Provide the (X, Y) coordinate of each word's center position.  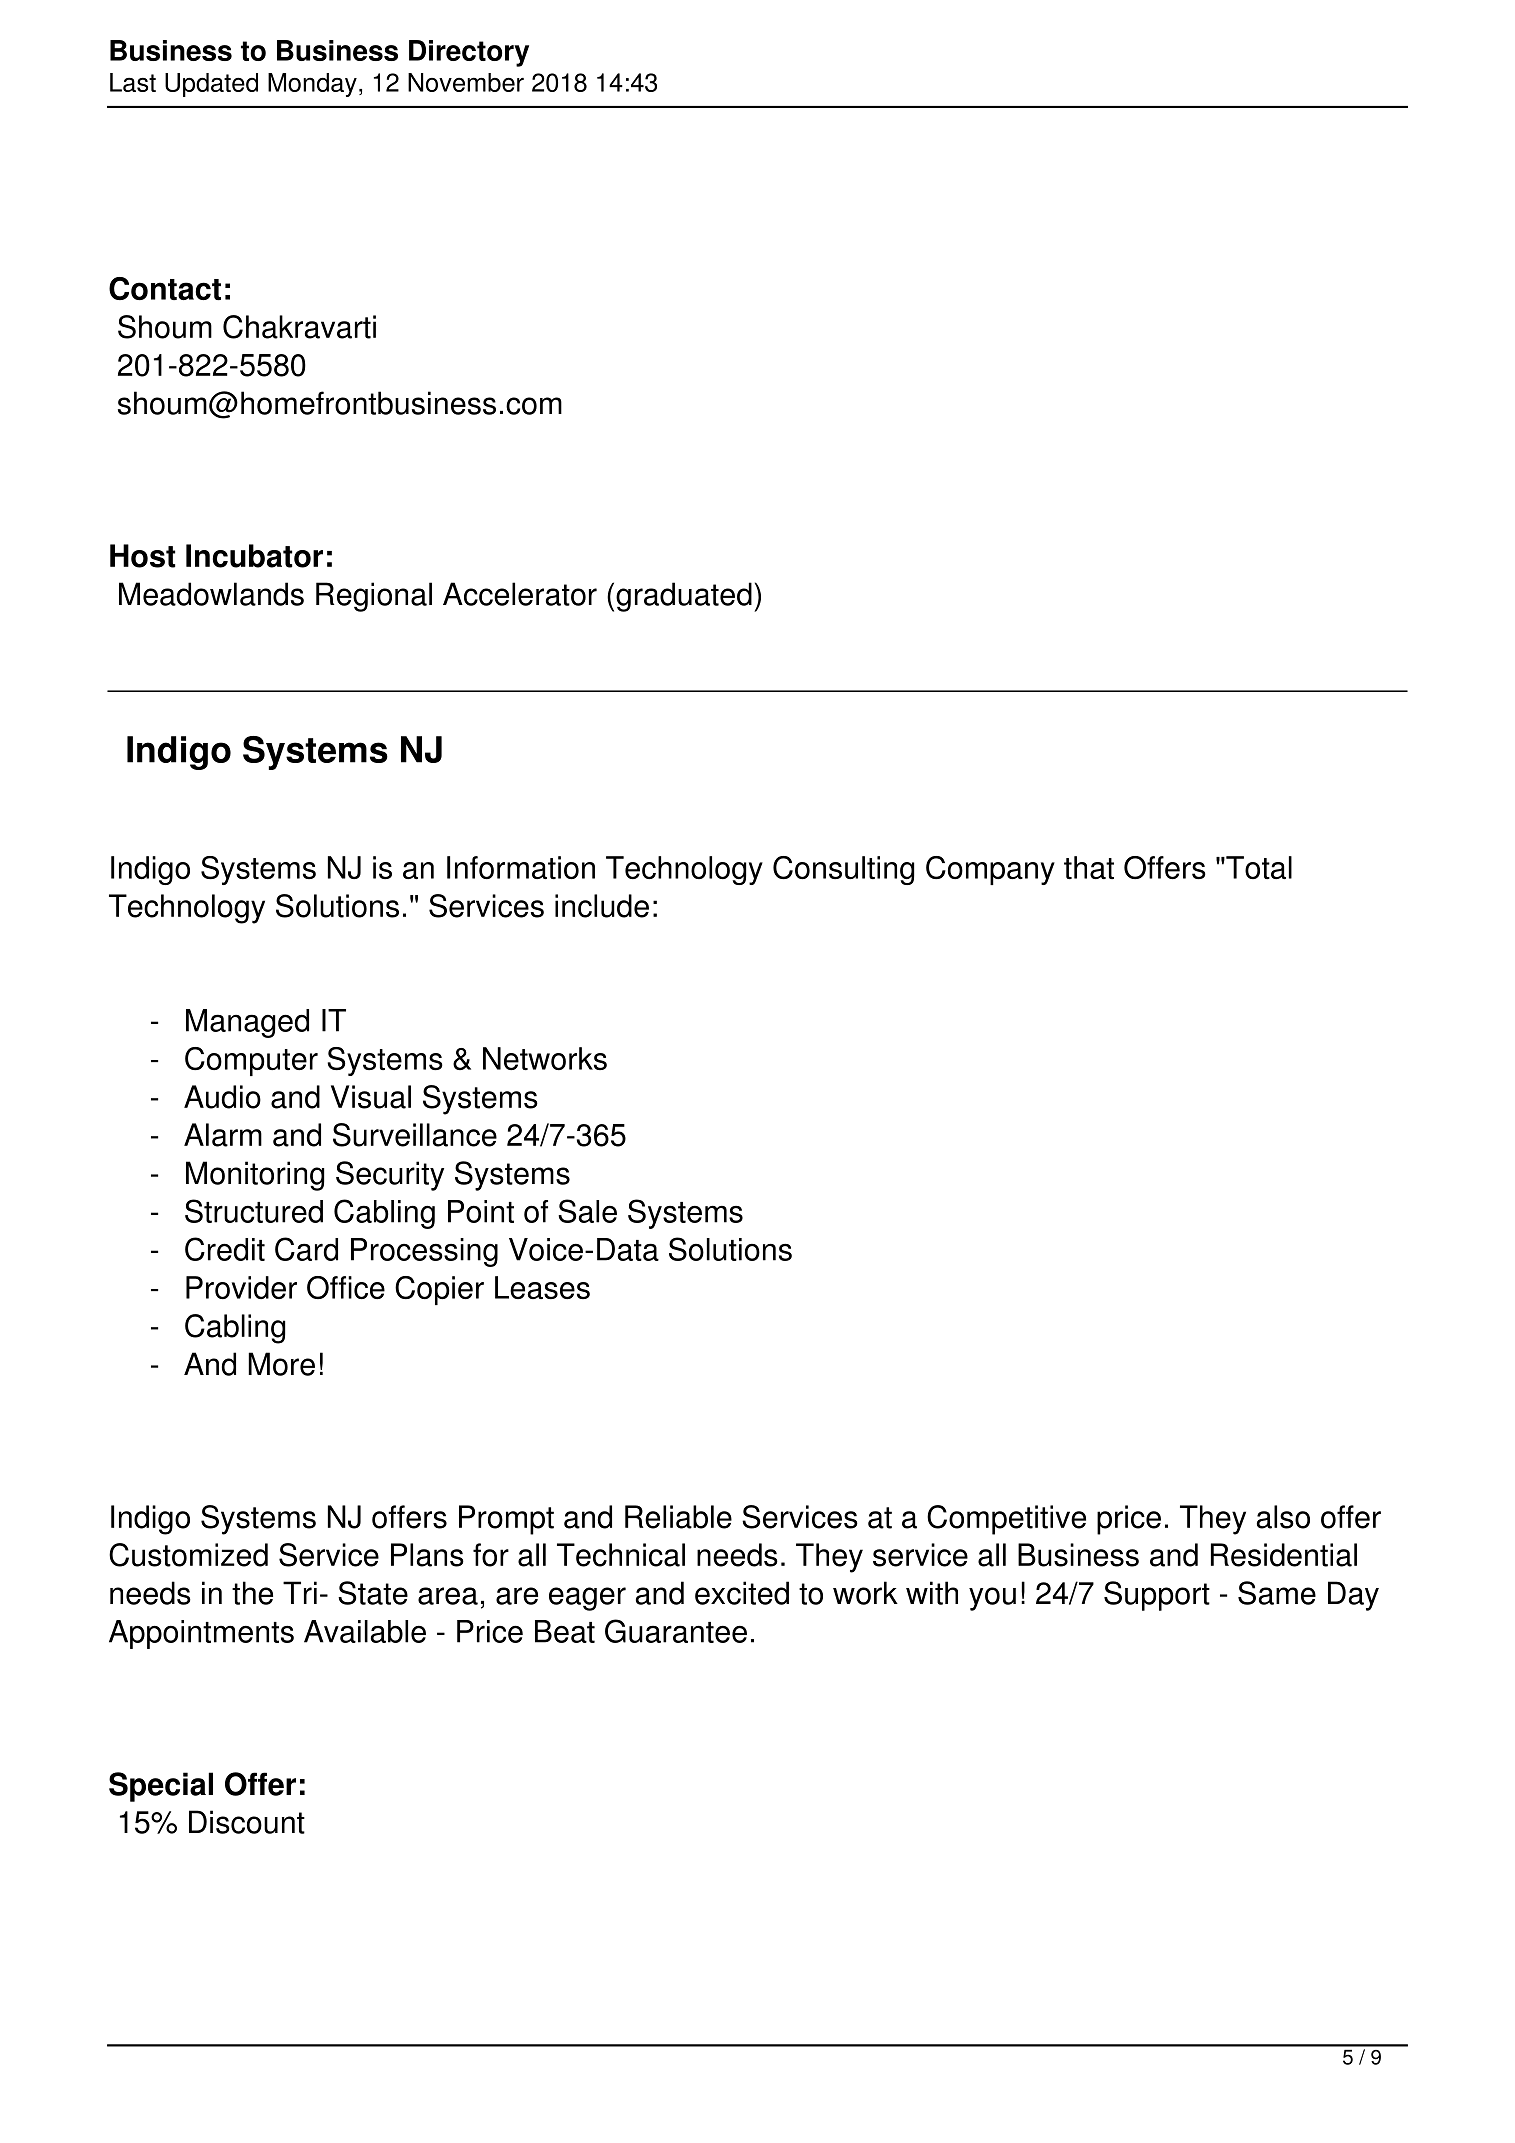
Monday (312, 85)
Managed (247, 1023)
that (1089, 867)
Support (1157, 1596)
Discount (247, 1822)
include (602, 906)
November (466, 82)
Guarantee (676, 1631)
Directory (469, 53)
